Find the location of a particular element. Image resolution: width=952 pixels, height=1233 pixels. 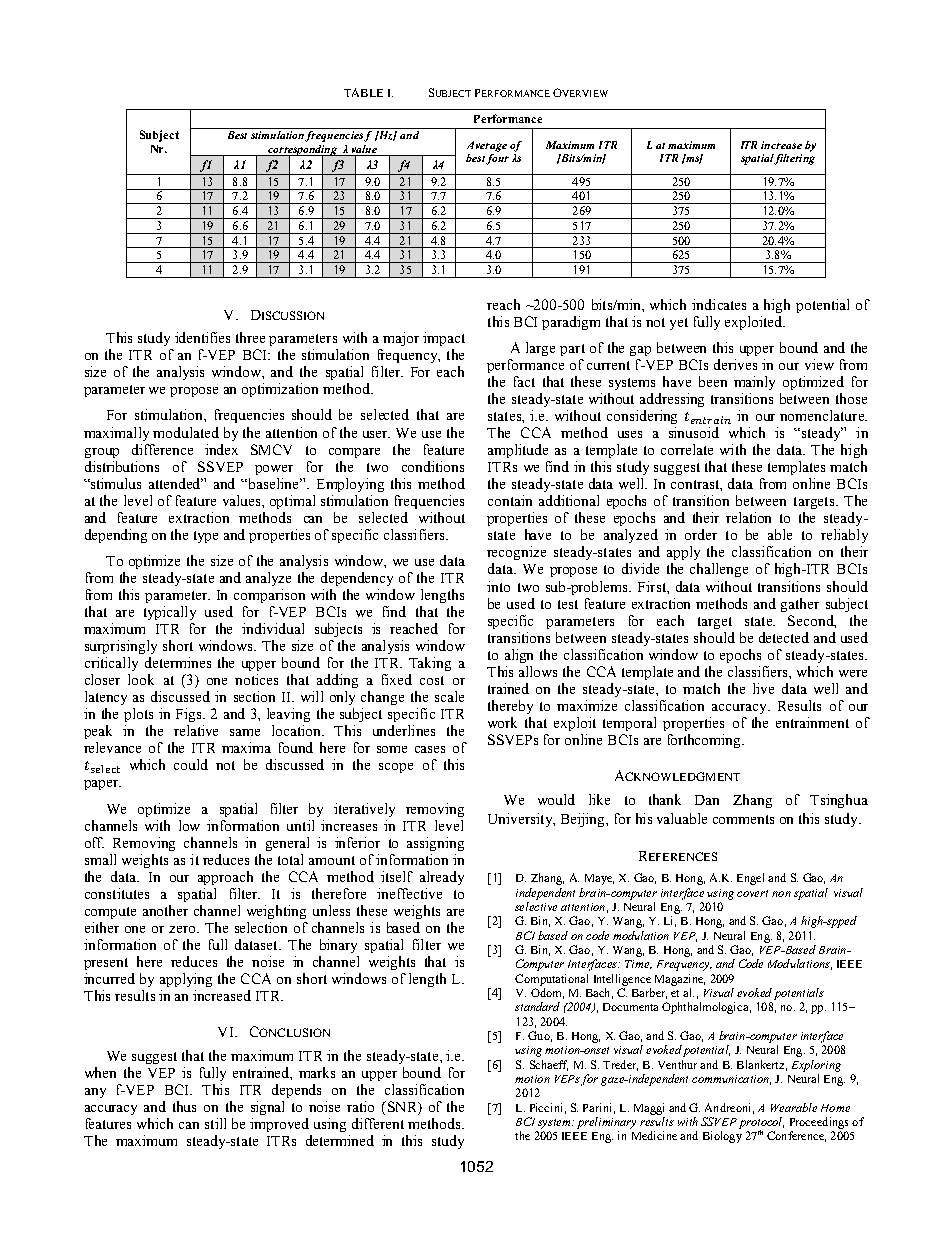

fact is located at coordinates (524, 381).
